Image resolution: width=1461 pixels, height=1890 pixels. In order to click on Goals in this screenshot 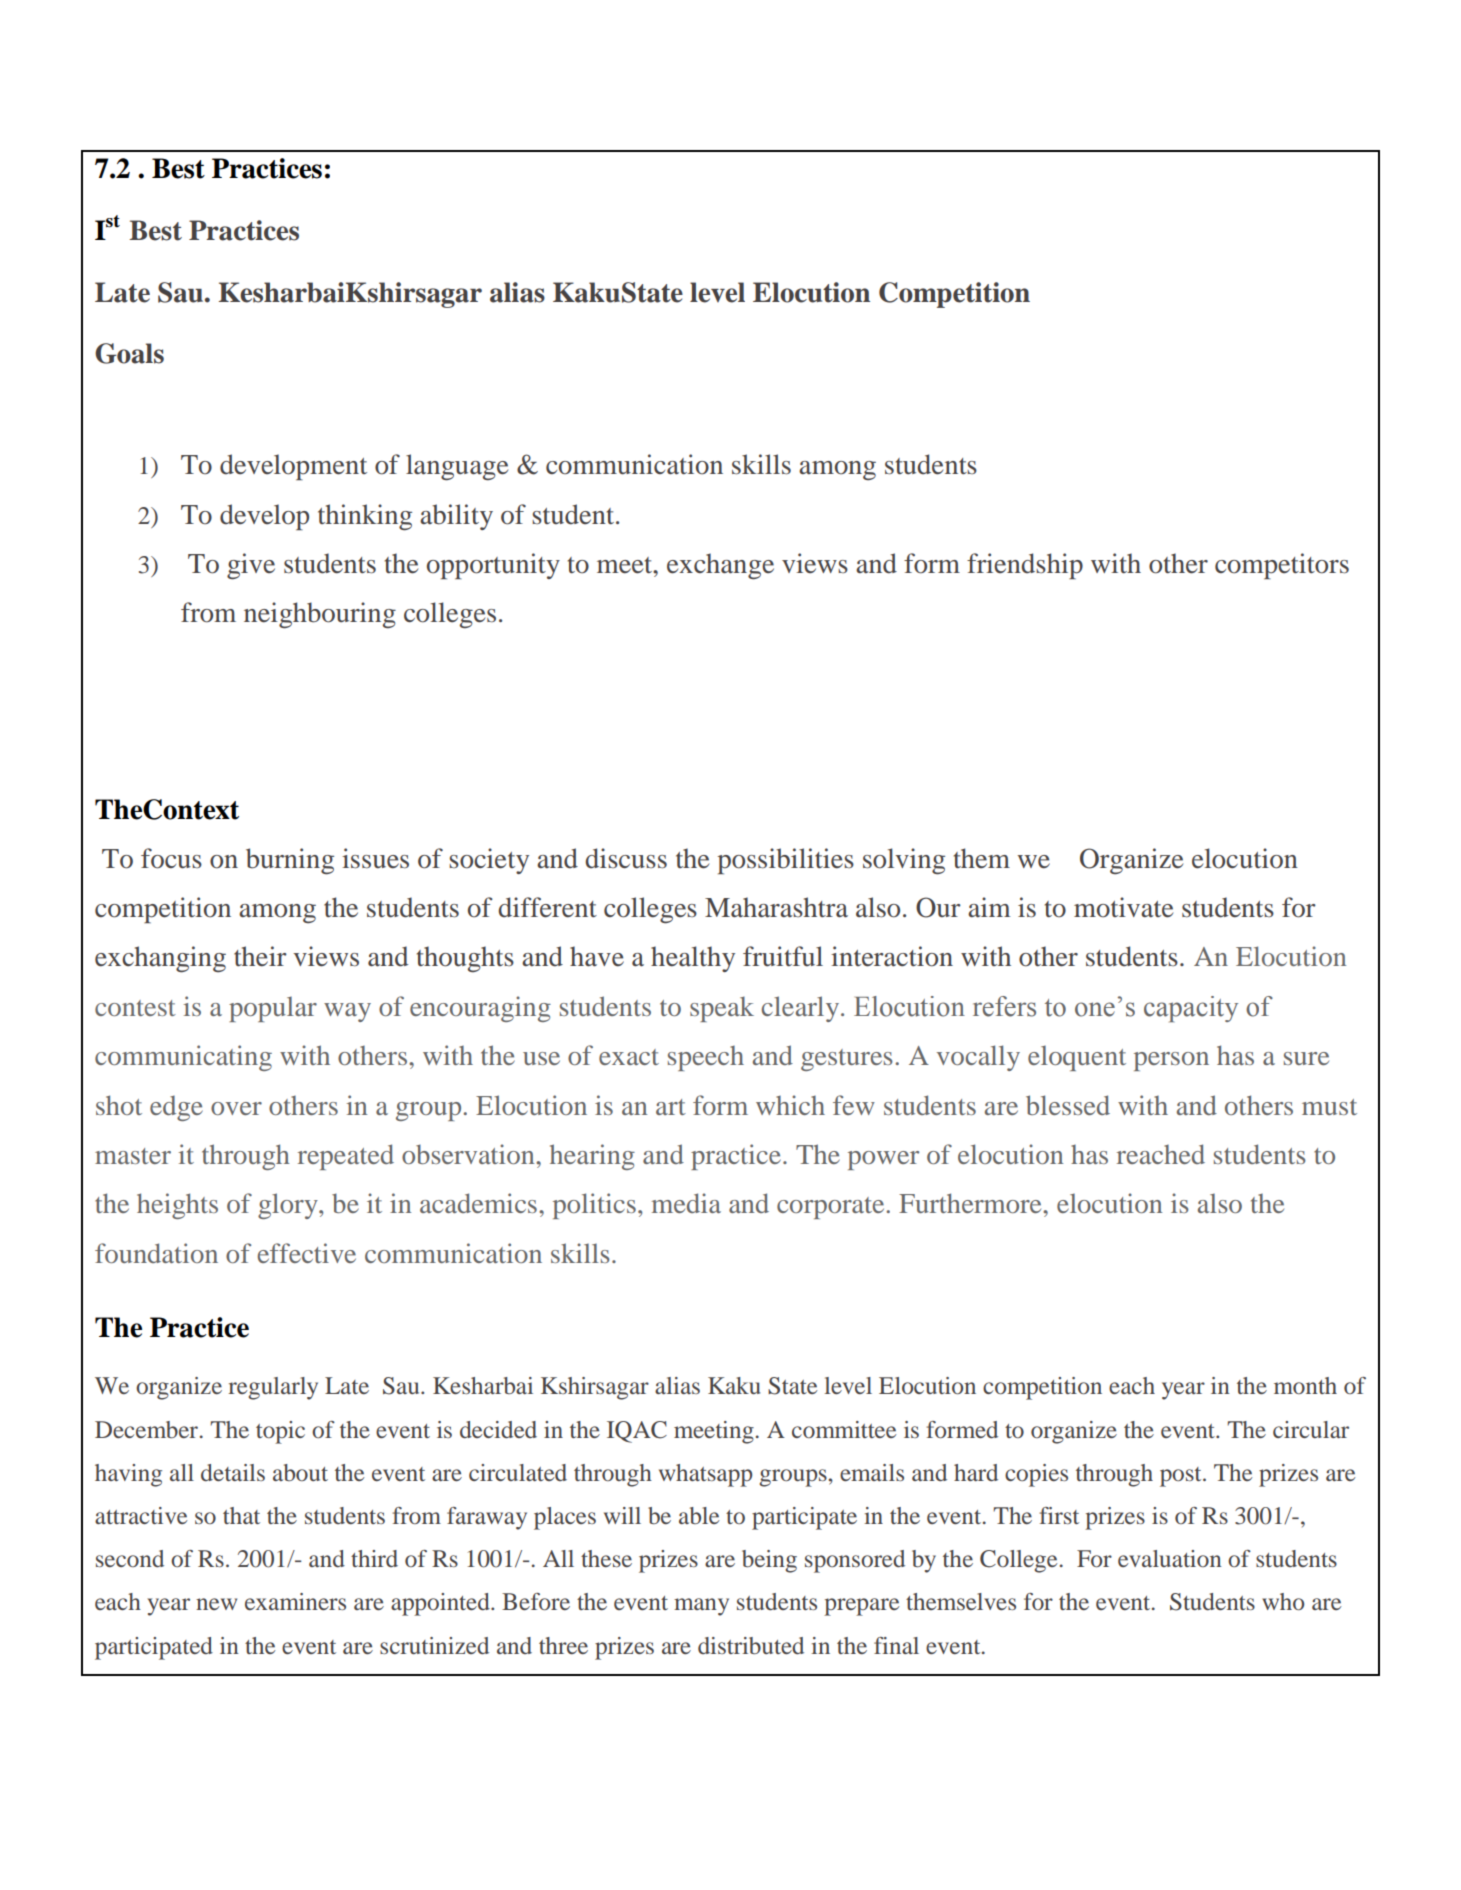, I will do `click(129, 353)`.
